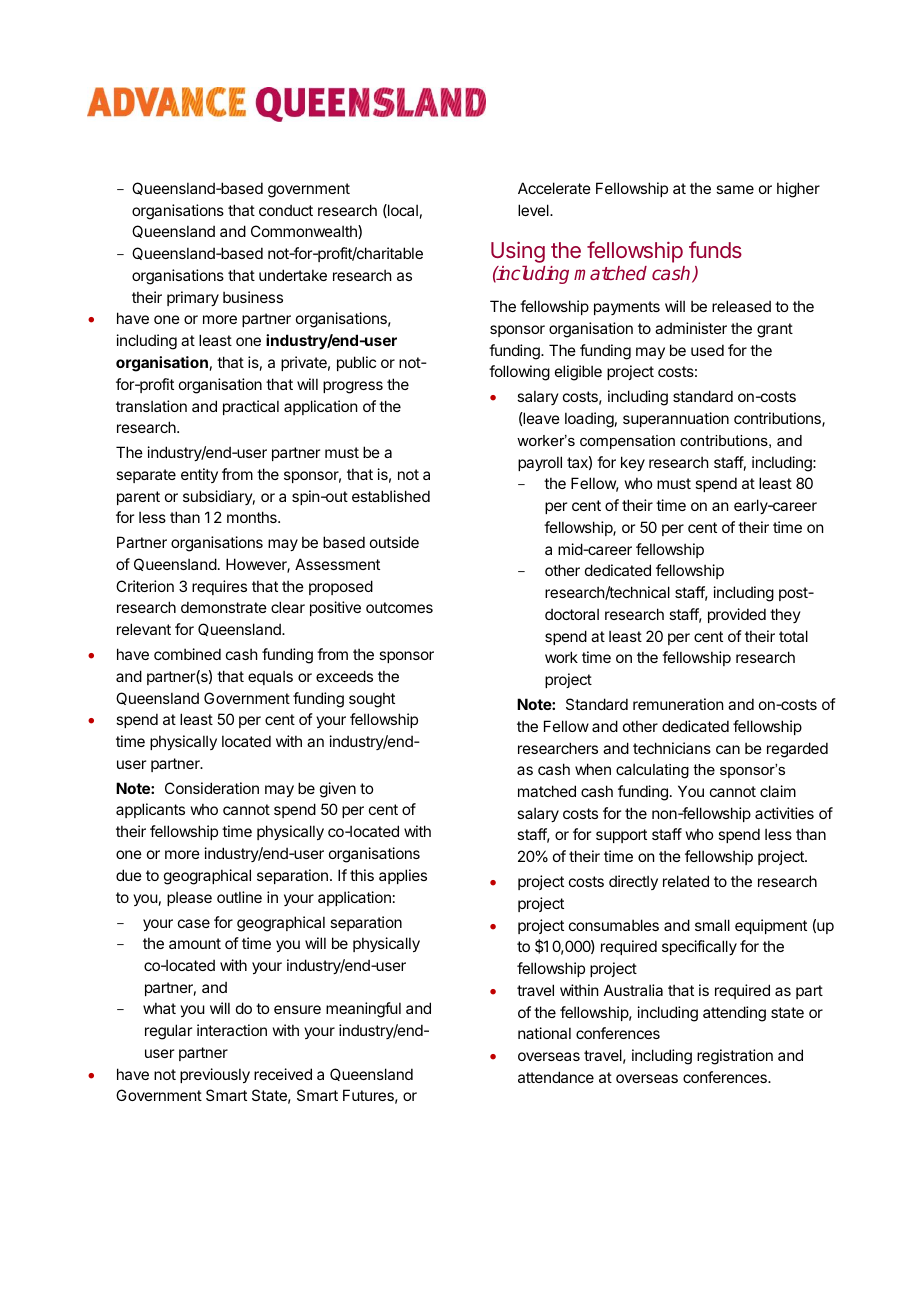 This screenshot has width=924, height=1308. I want to click on provided, so click(737, 615).
